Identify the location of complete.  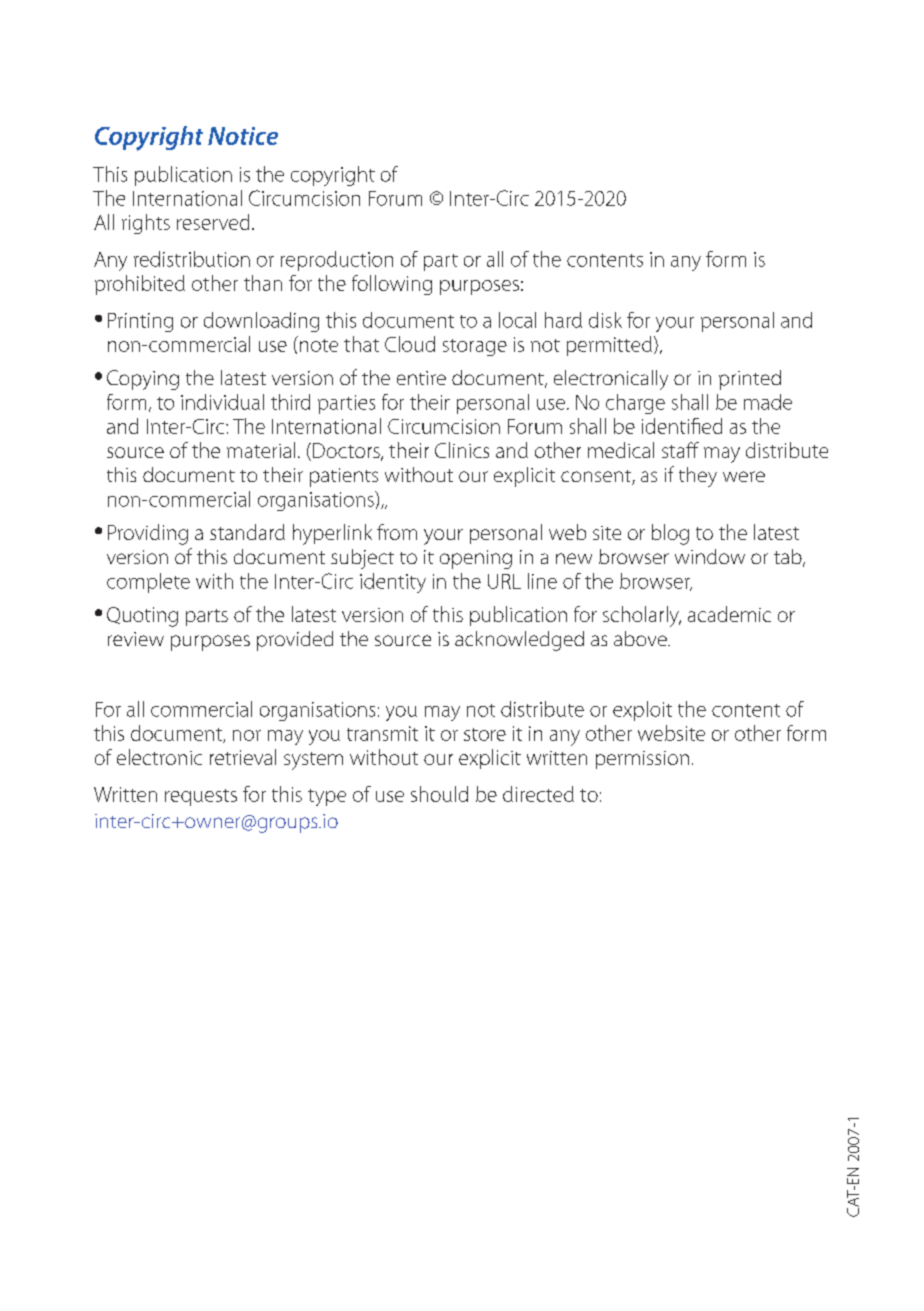
(148, 583).
